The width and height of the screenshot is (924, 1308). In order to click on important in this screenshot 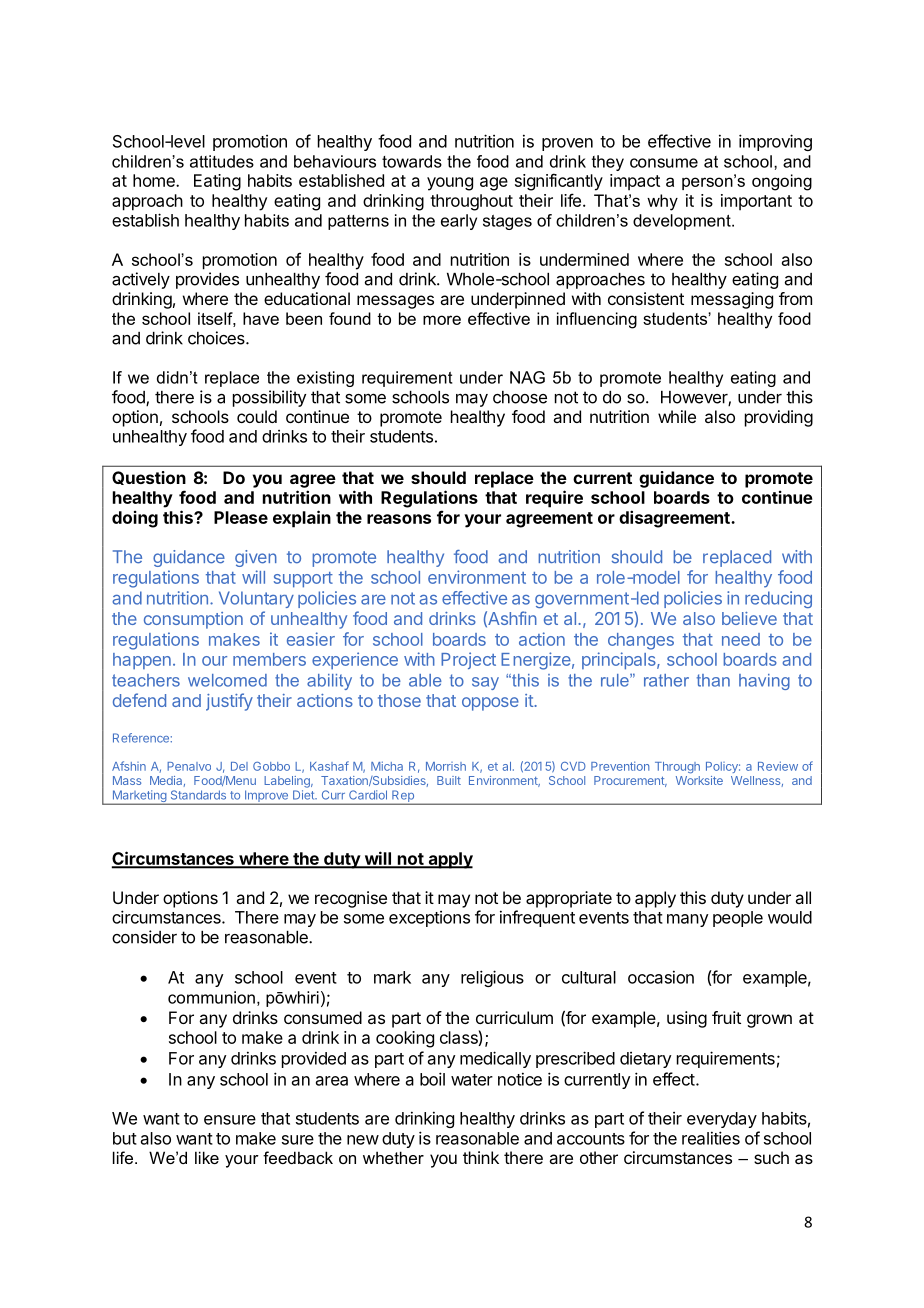, I will do `click(756, 202)`.
